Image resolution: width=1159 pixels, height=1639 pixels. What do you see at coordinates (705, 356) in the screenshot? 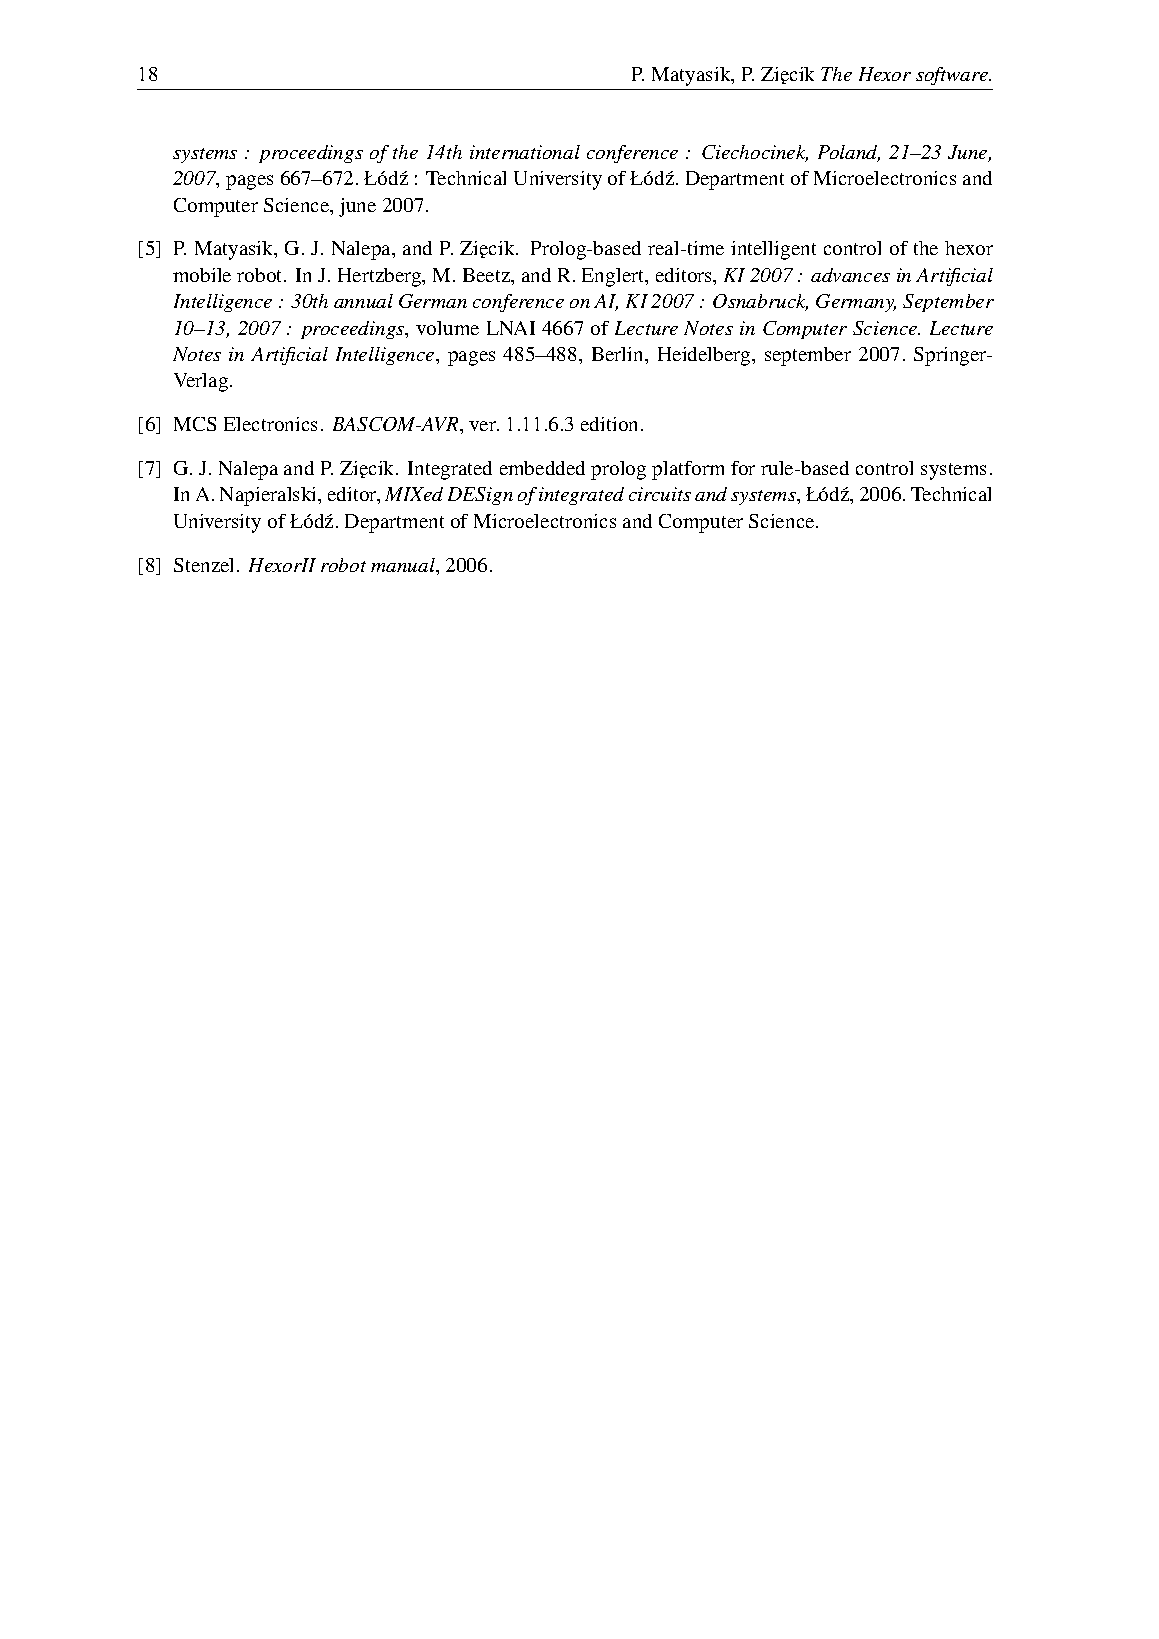
I see `Heidelberg` at bounding box center [705, 356].
